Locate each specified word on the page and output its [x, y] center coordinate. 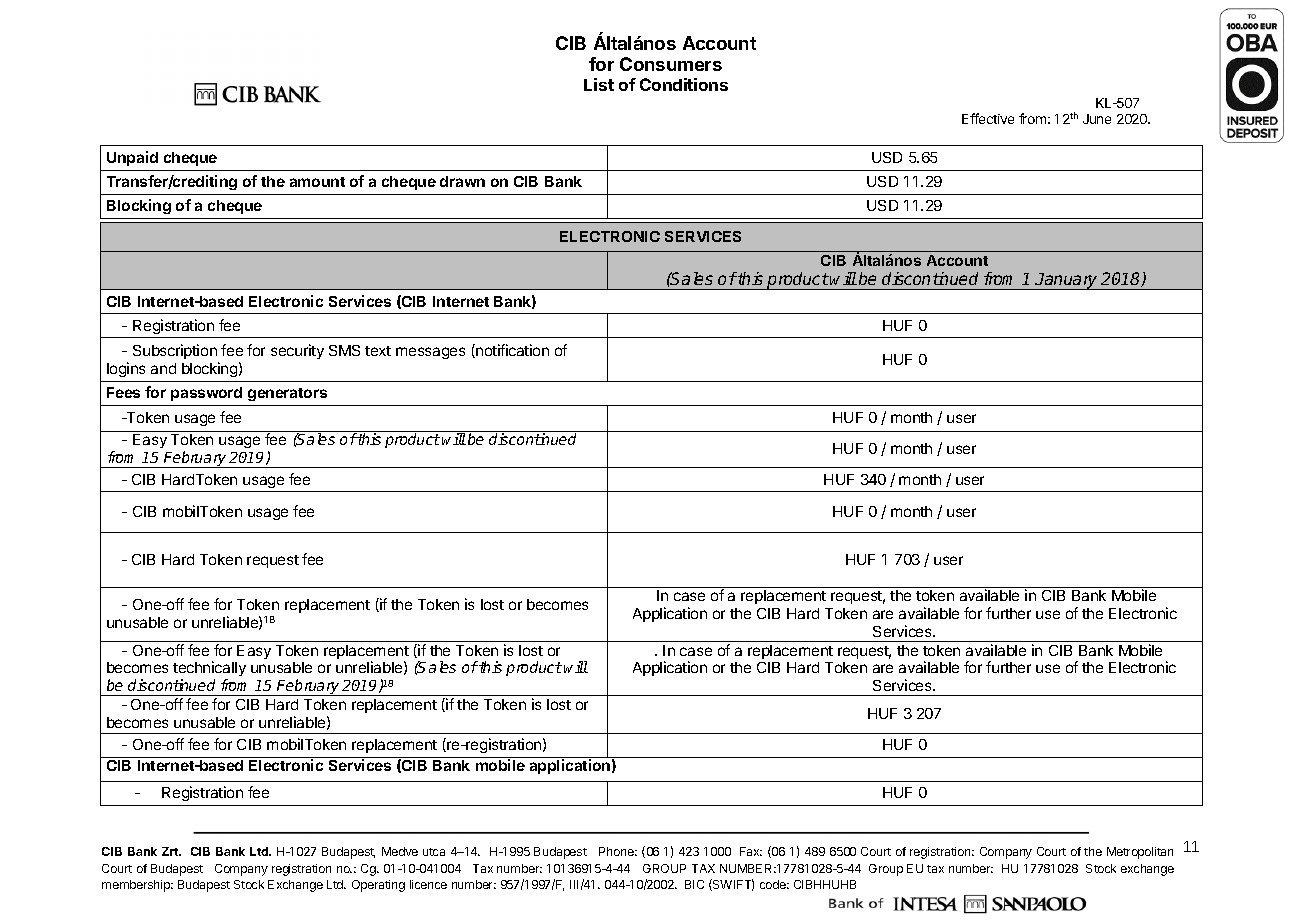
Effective [988, 118]
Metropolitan [1140, 853]
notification [511, 351]
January [1067, 281]
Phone [618, 851]
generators [287, 394]
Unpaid [132, 158]
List [599, 84]
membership [137, 886]
